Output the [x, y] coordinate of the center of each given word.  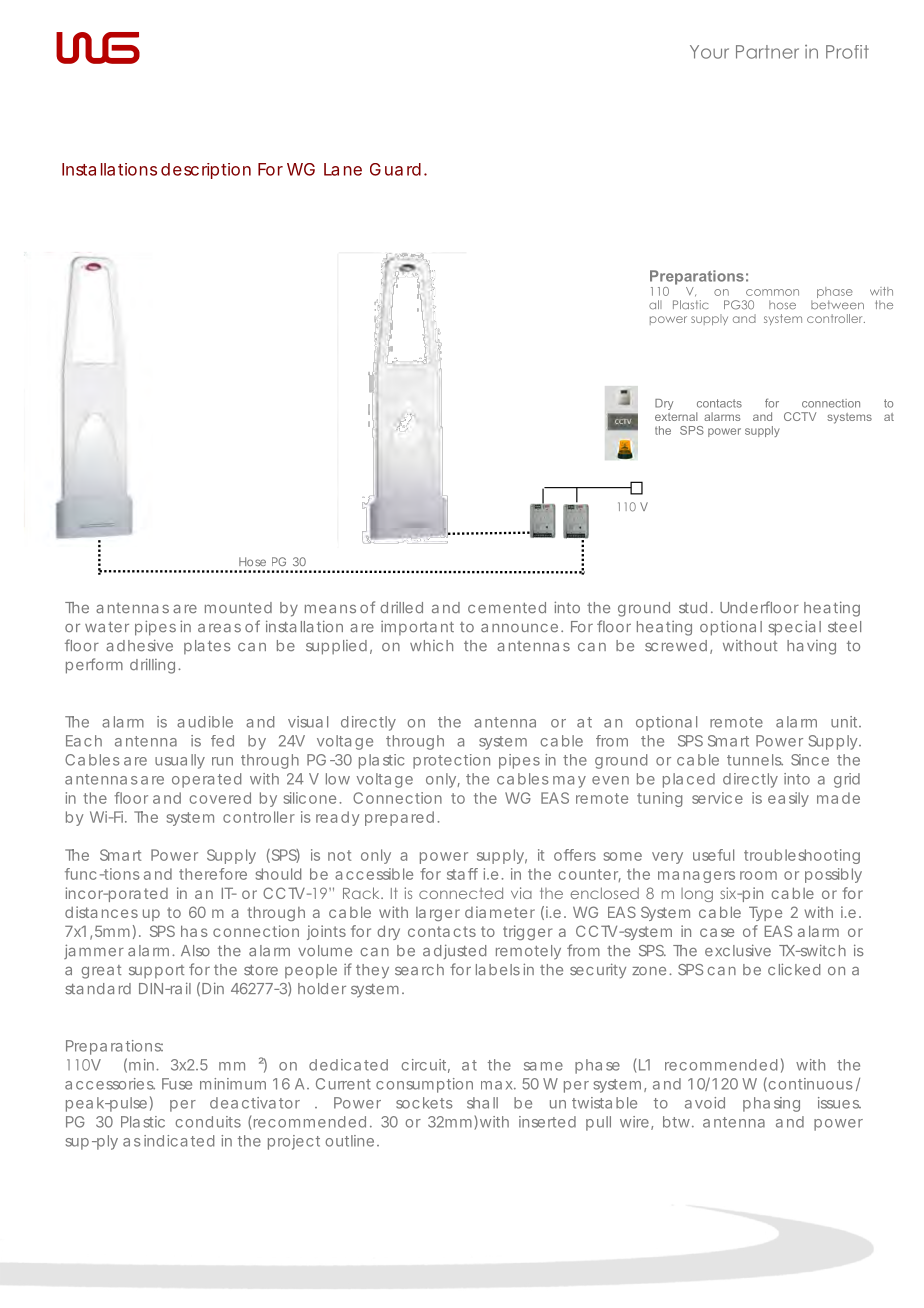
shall [482, 1103]
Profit [847, 52]
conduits [208, 1122]
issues [839, 1103]
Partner [767, 52]
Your [709, 52]
